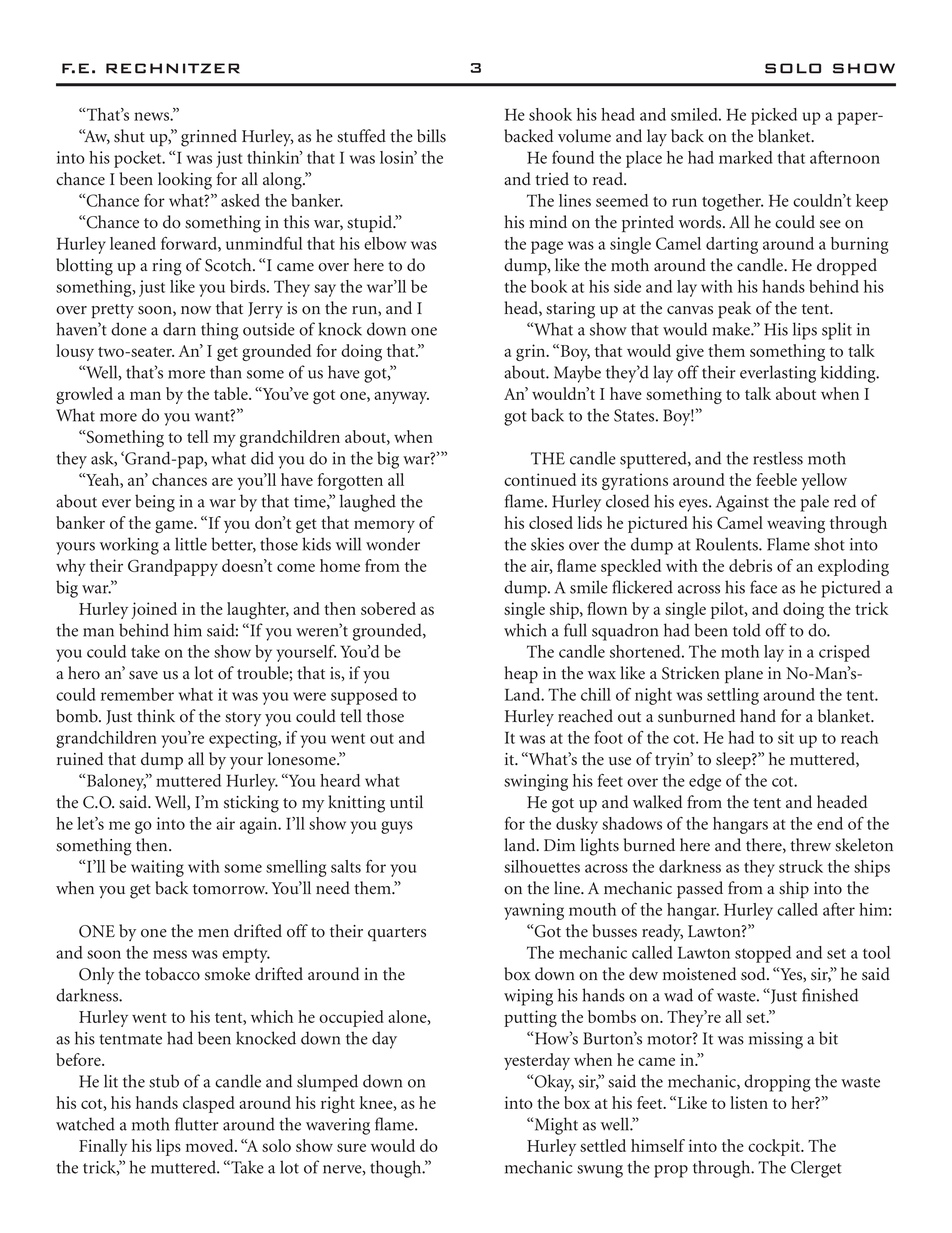 The image size is (952, 1233). I want to click on marked, so click(746, 157).
